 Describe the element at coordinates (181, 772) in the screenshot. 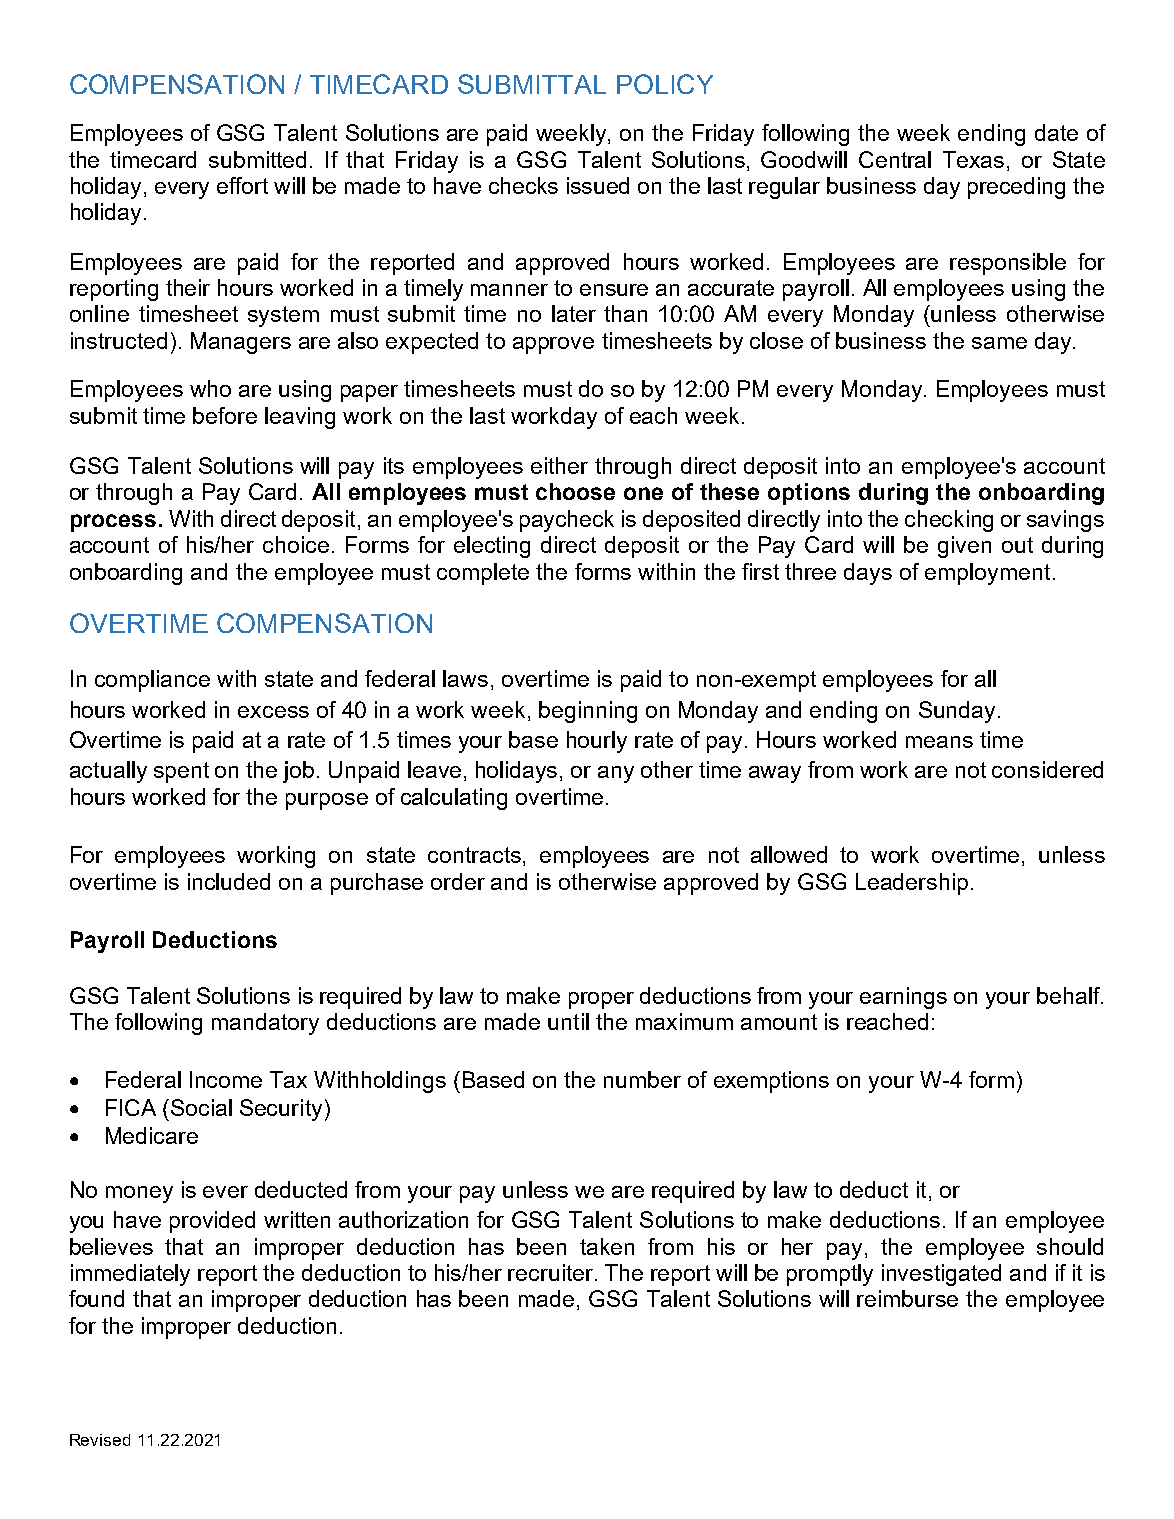

I see `spent` at that location.
